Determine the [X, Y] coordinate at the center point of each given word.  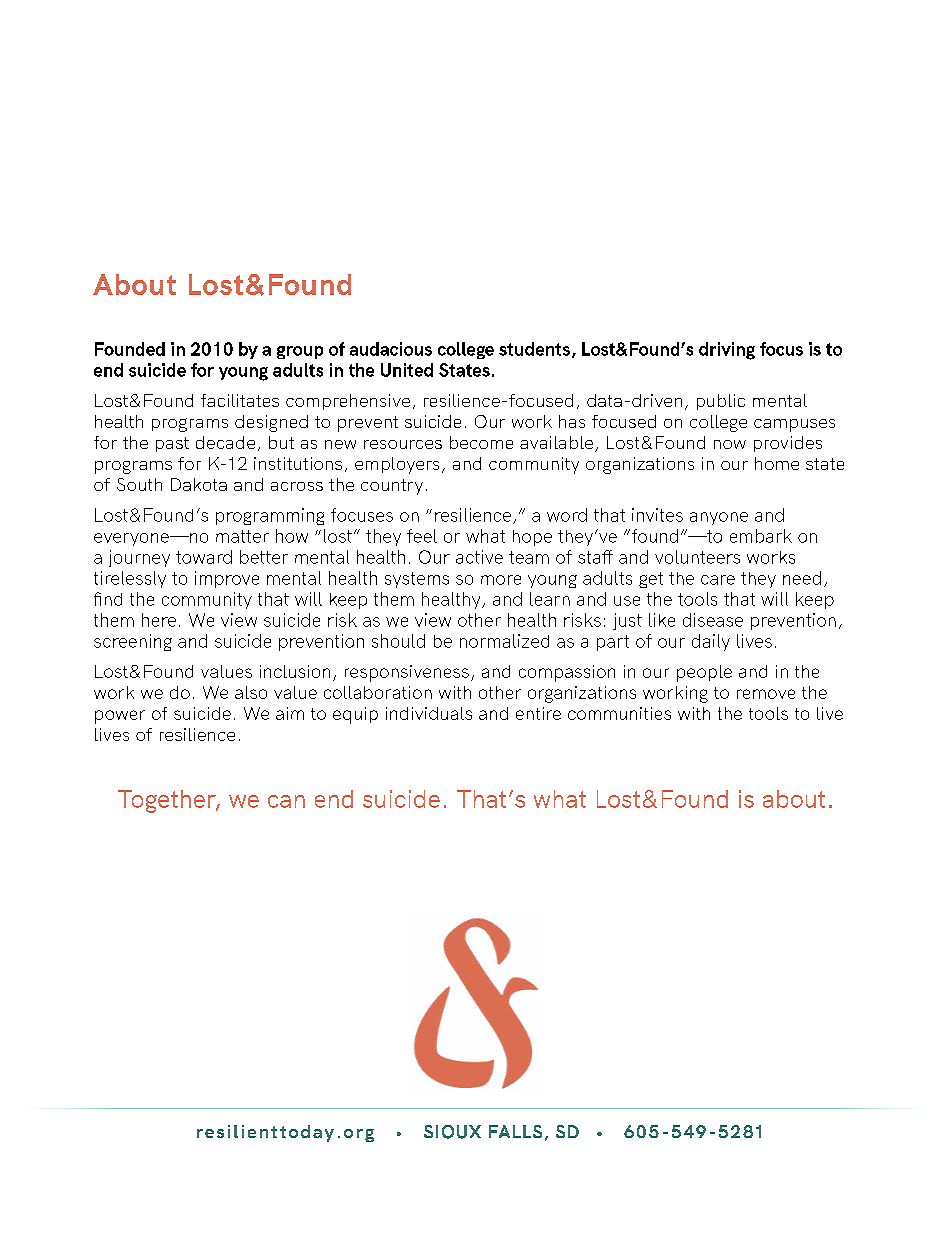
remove [766, 694]
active [479, 557]
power [120, 717]
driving [727, 351]
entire [538, 713]
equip [355, 715]
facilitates [240, 400]
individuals [429, 713]
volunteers [697, 557]
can [286, 801]
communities [619, 713]
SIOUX [452, 1132]
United [407, 370]
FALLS [515, 1131]
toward [204, 557]
